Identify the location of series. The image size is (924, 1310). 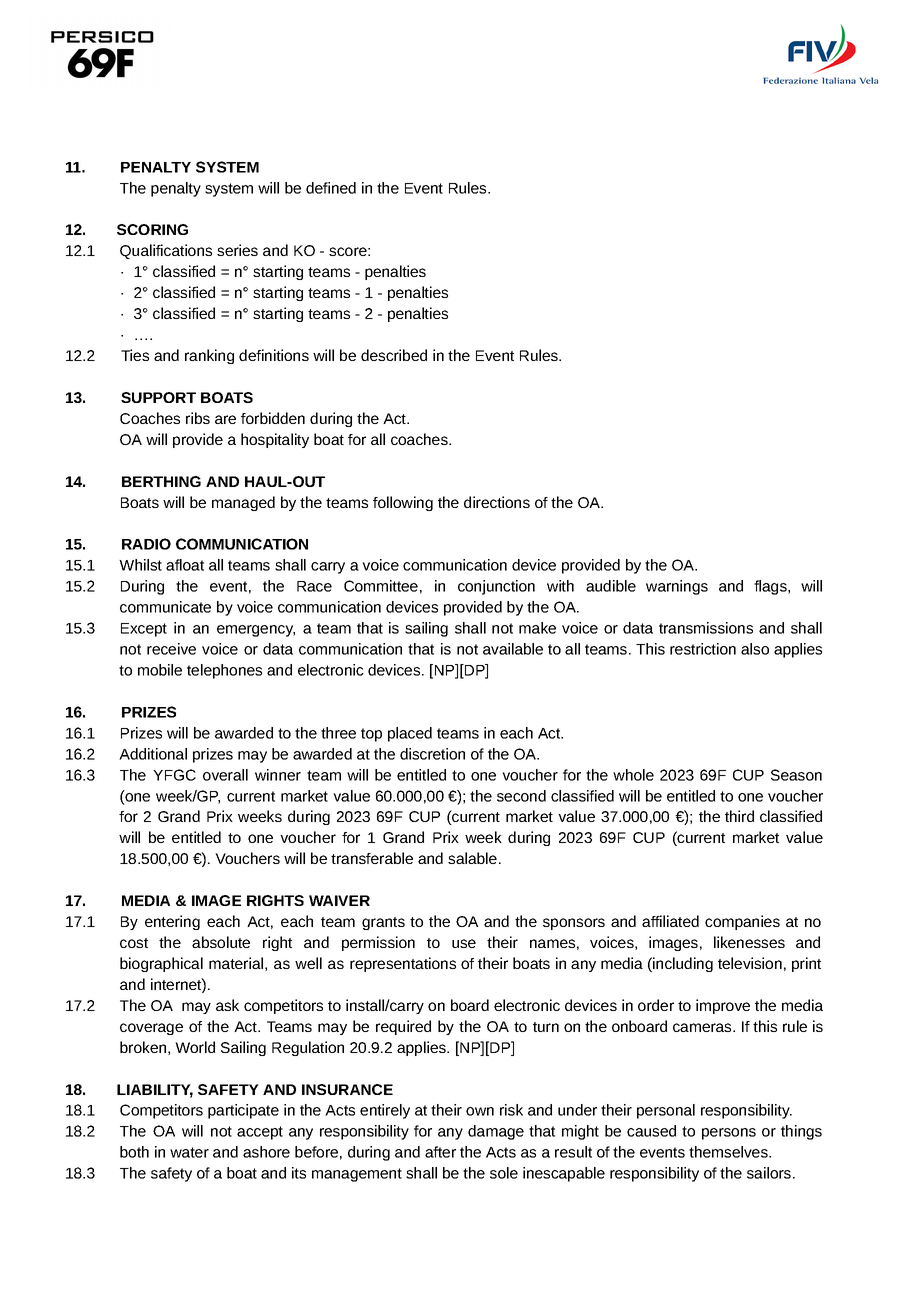
(237, 250).
